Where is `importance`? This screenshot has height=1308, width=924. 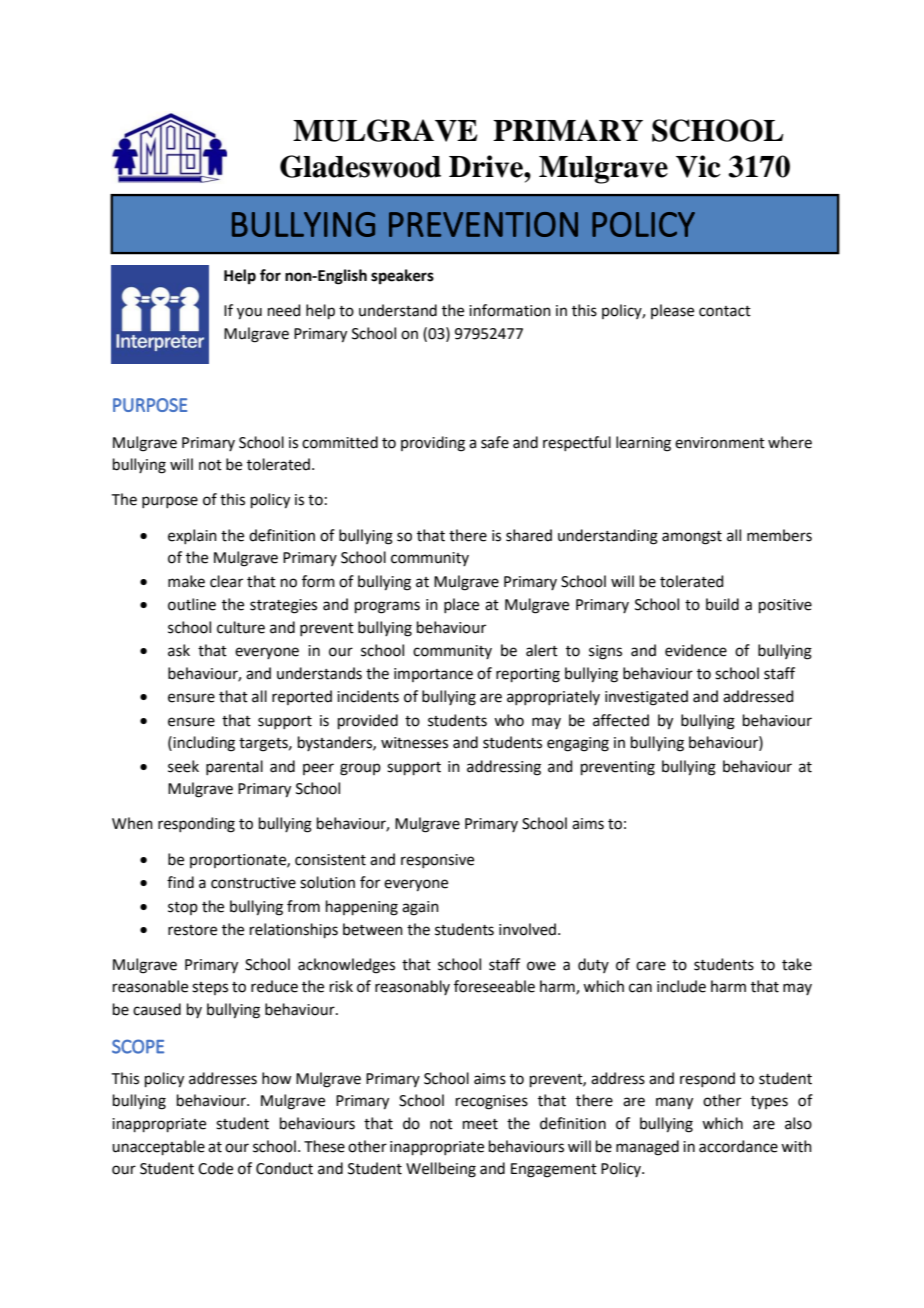
importance is located at coordinates (433, 675).
